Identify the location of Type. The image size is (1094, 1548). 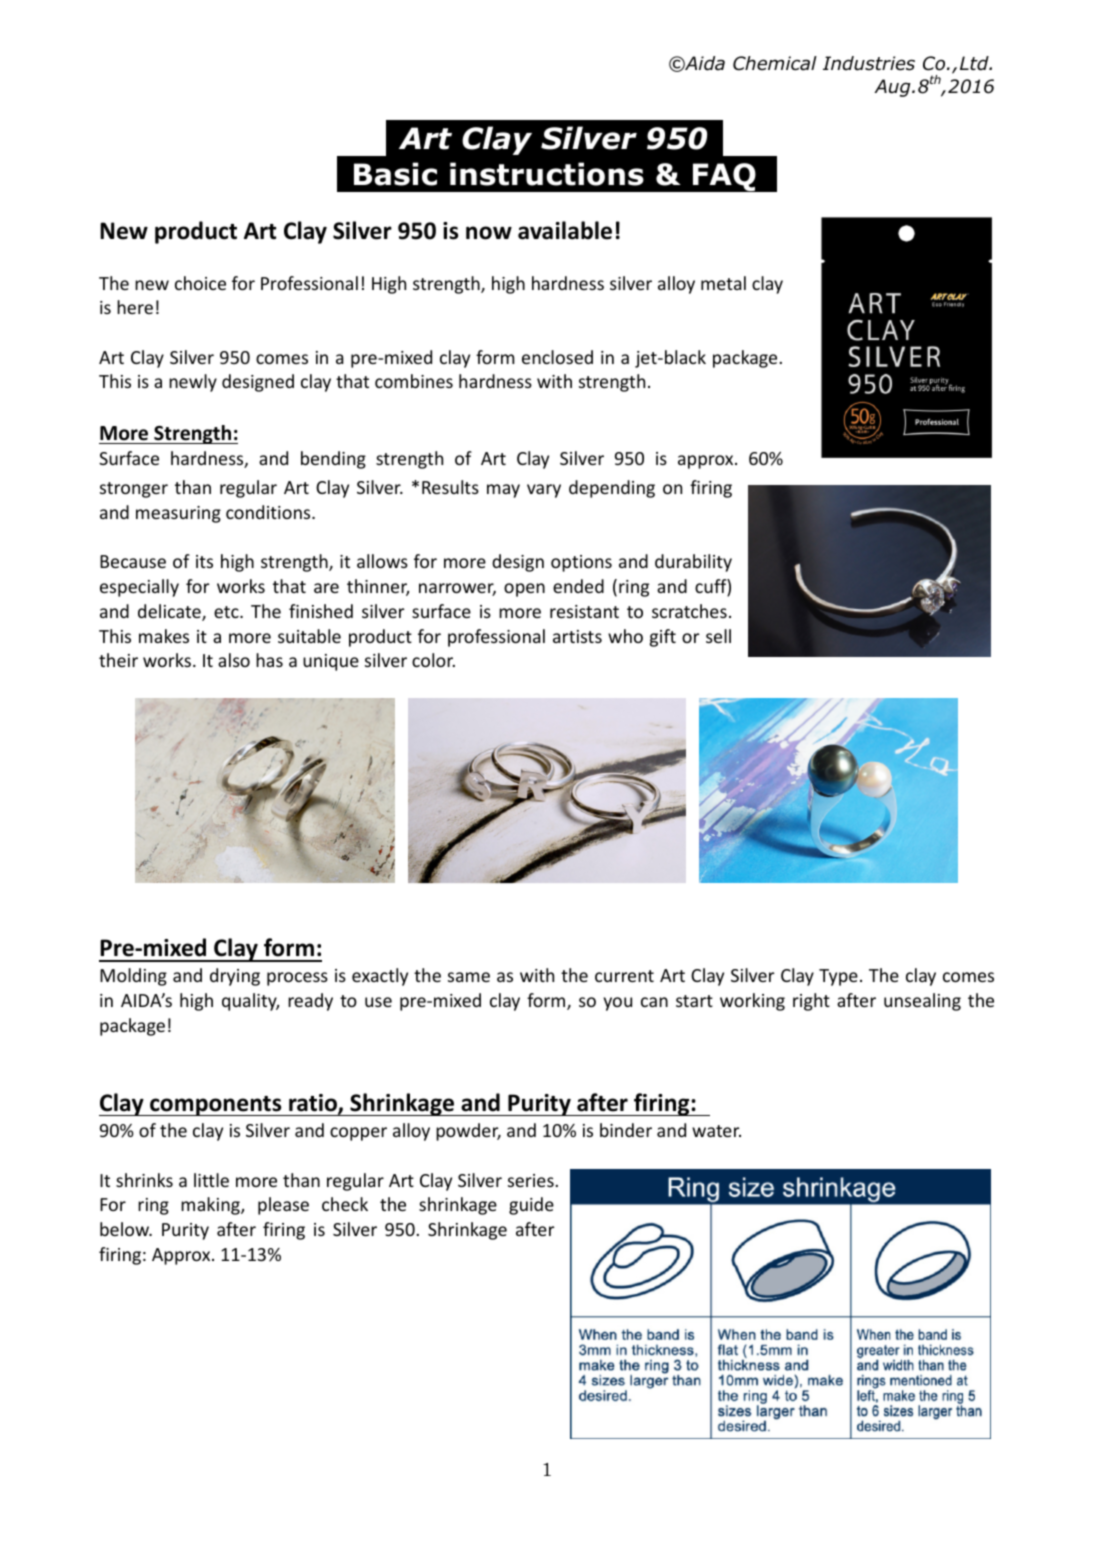
(838, 977).
